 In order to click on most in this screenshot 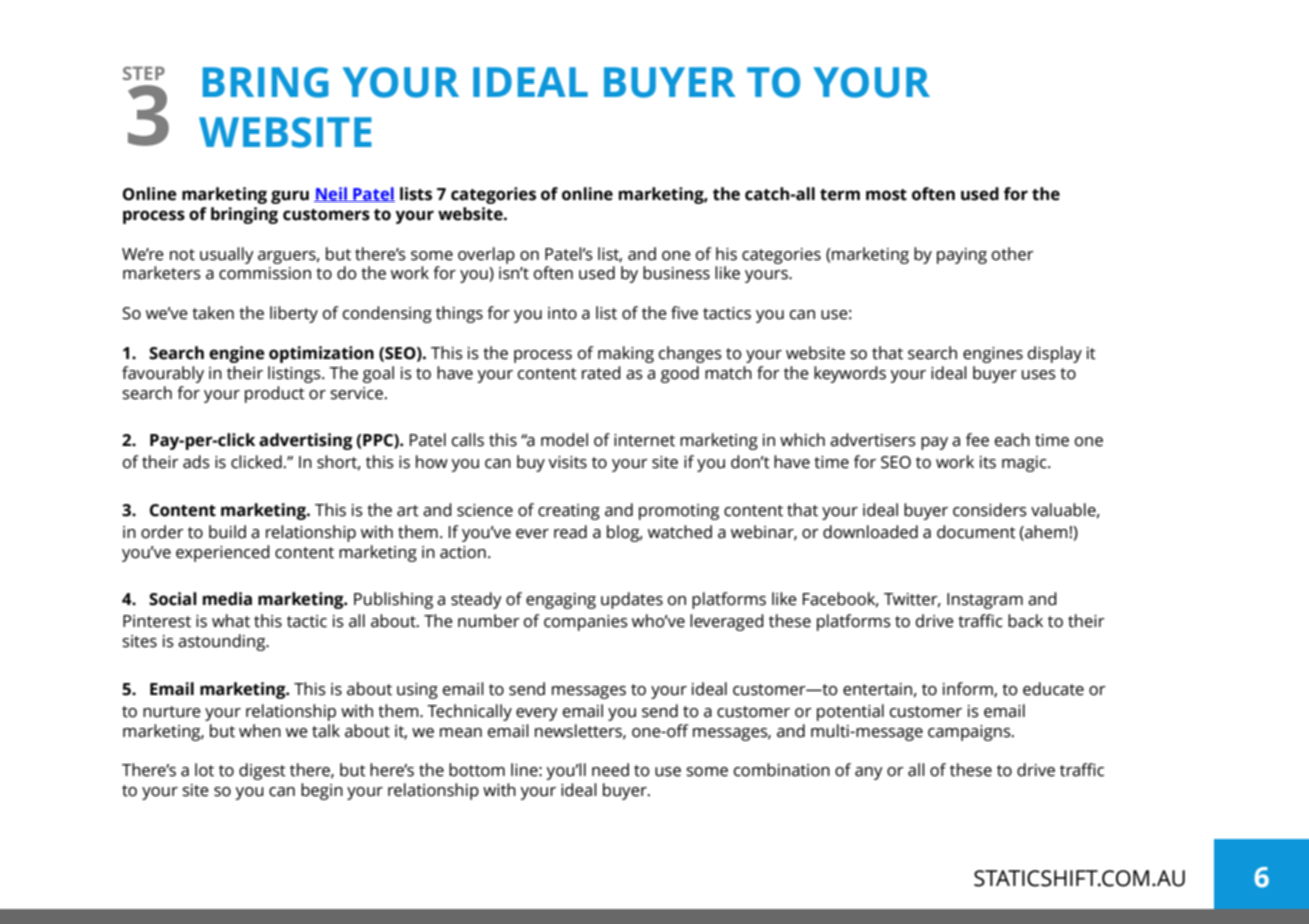, I will do `click(886, 195)`.
